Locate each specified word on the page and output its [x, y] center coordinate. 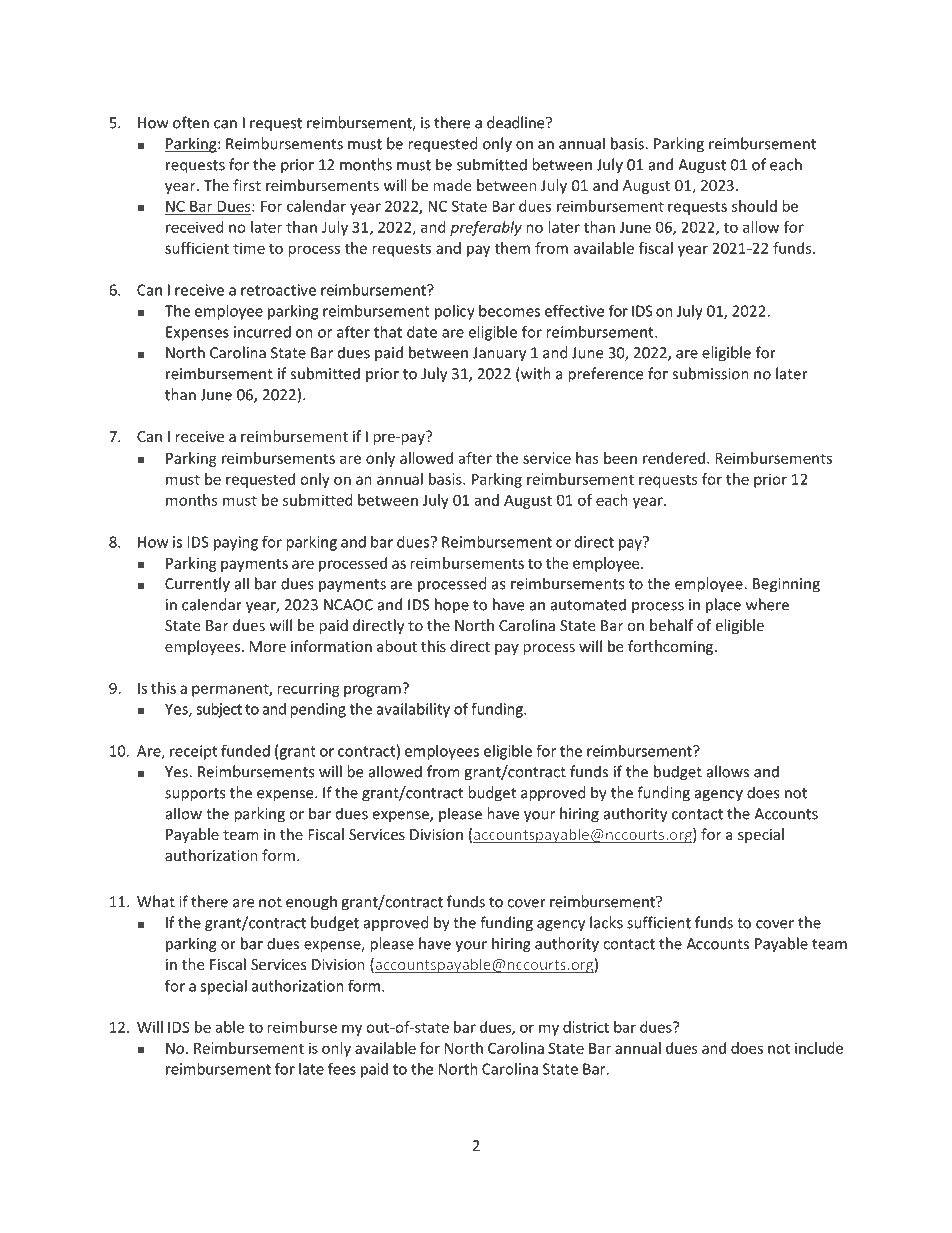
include [819, 1048]
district [586, 1027]
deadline [517, 122]
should [754, 206]
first [247, 185]
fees [342, 1069]
